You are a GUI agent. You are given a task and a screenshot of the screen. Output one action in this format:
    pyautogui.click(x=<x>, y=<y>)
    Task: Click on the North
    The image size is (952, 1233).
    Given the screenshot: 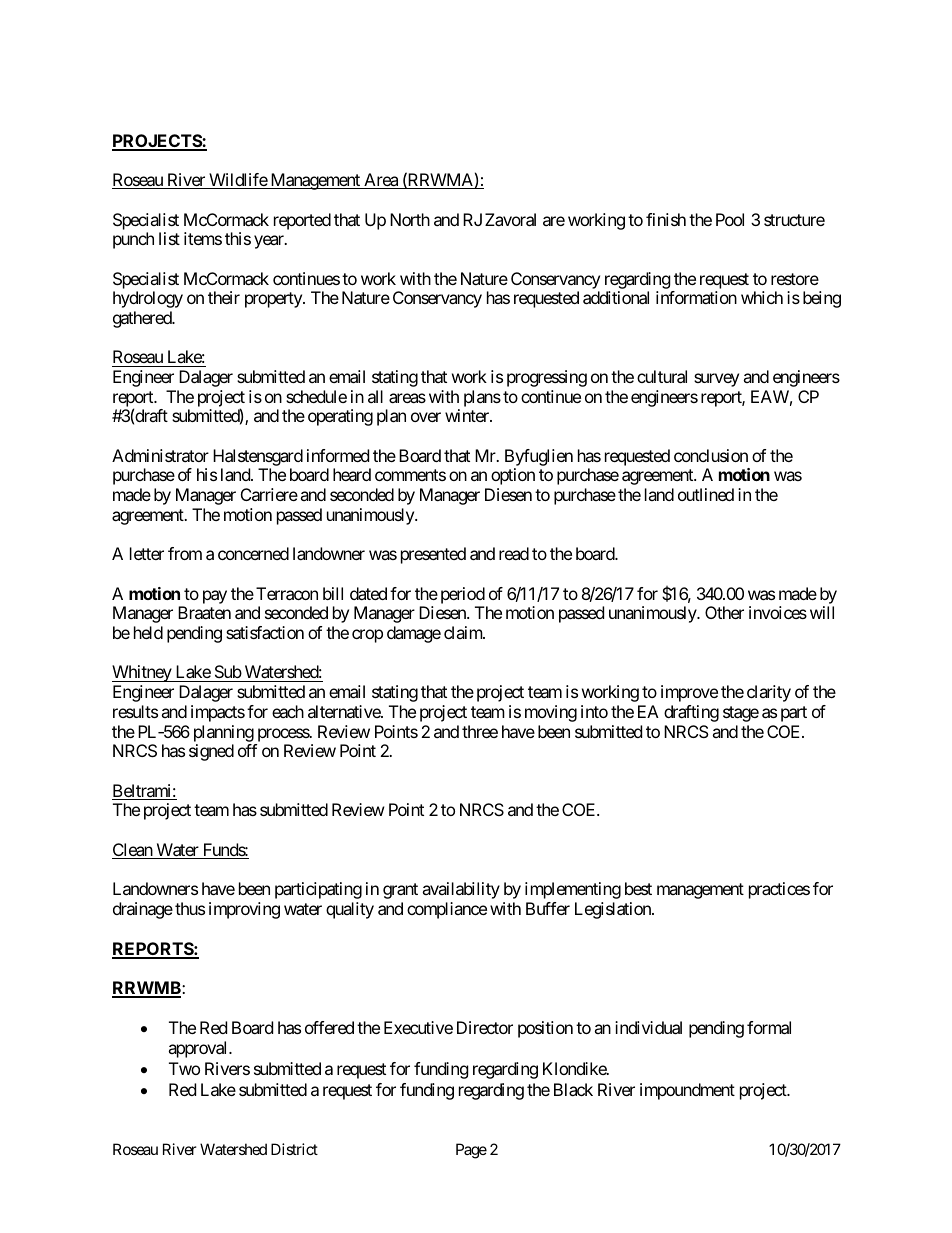 What is the action you would take?
    pyautogui.click(x=410, y=219)
